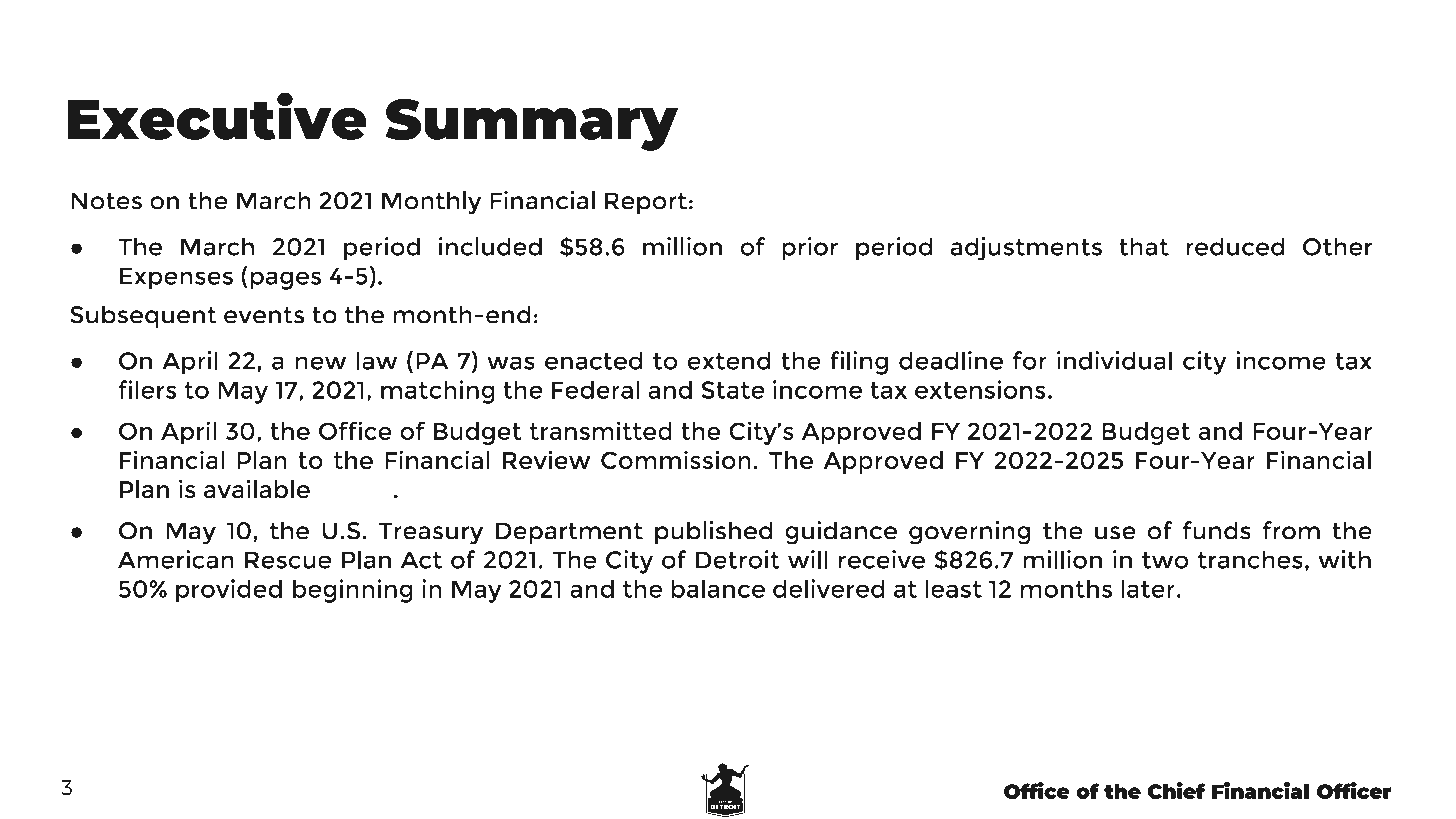 The height and width of the document is (819, 1456). I want to click on Summary, so click(531, 124).
